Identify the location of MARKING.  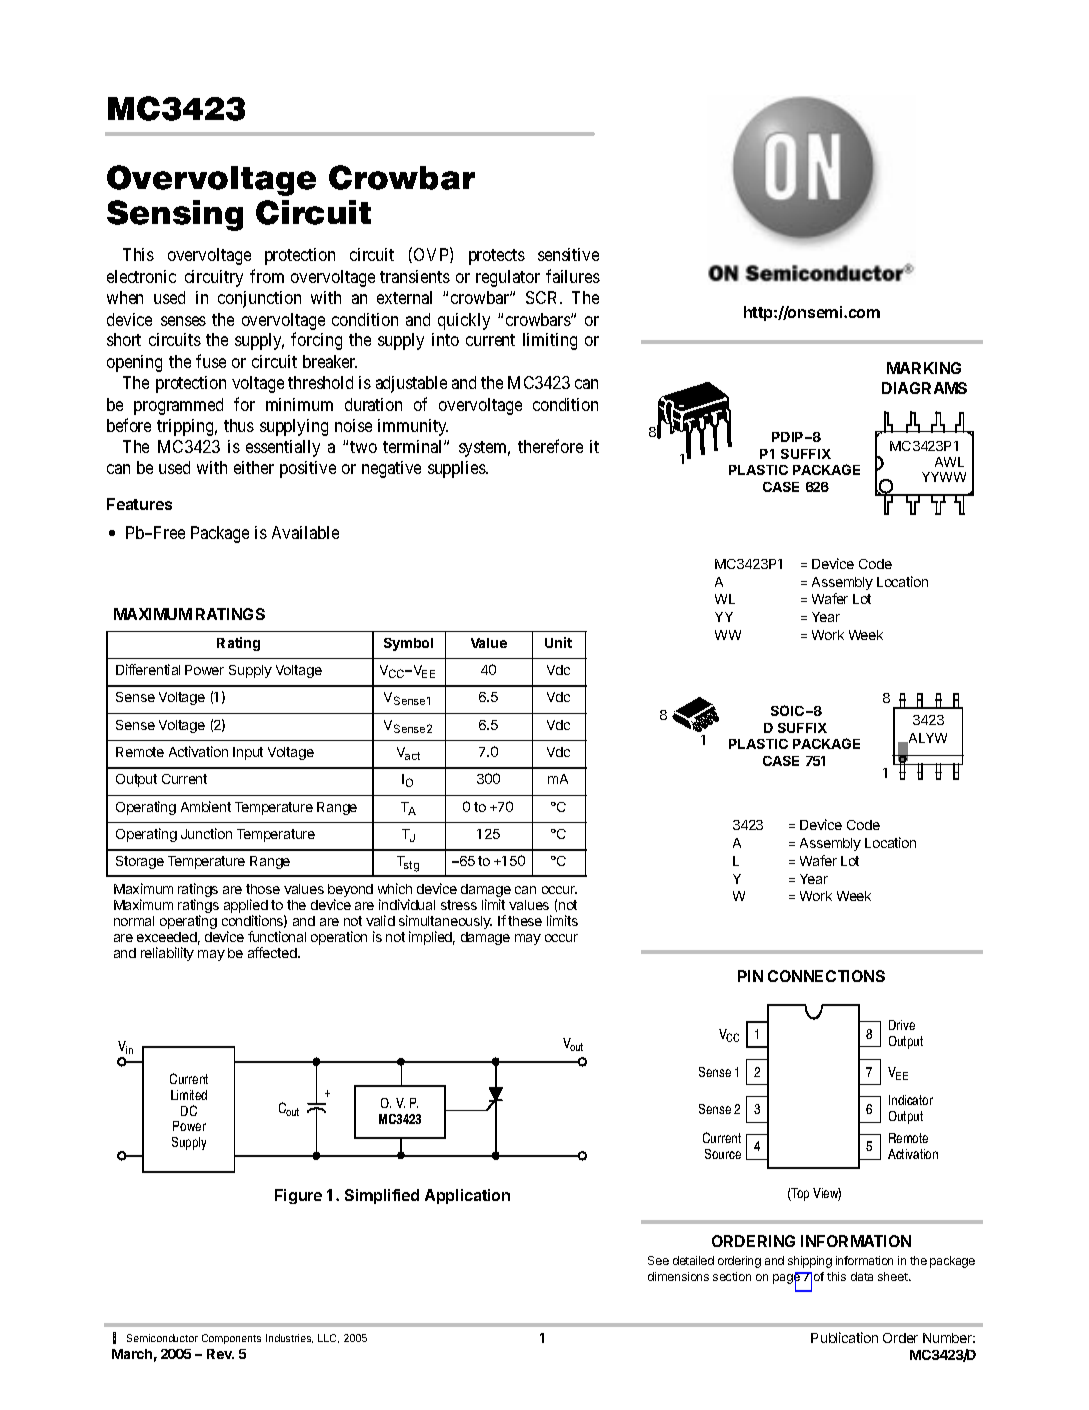
(924, 368).
